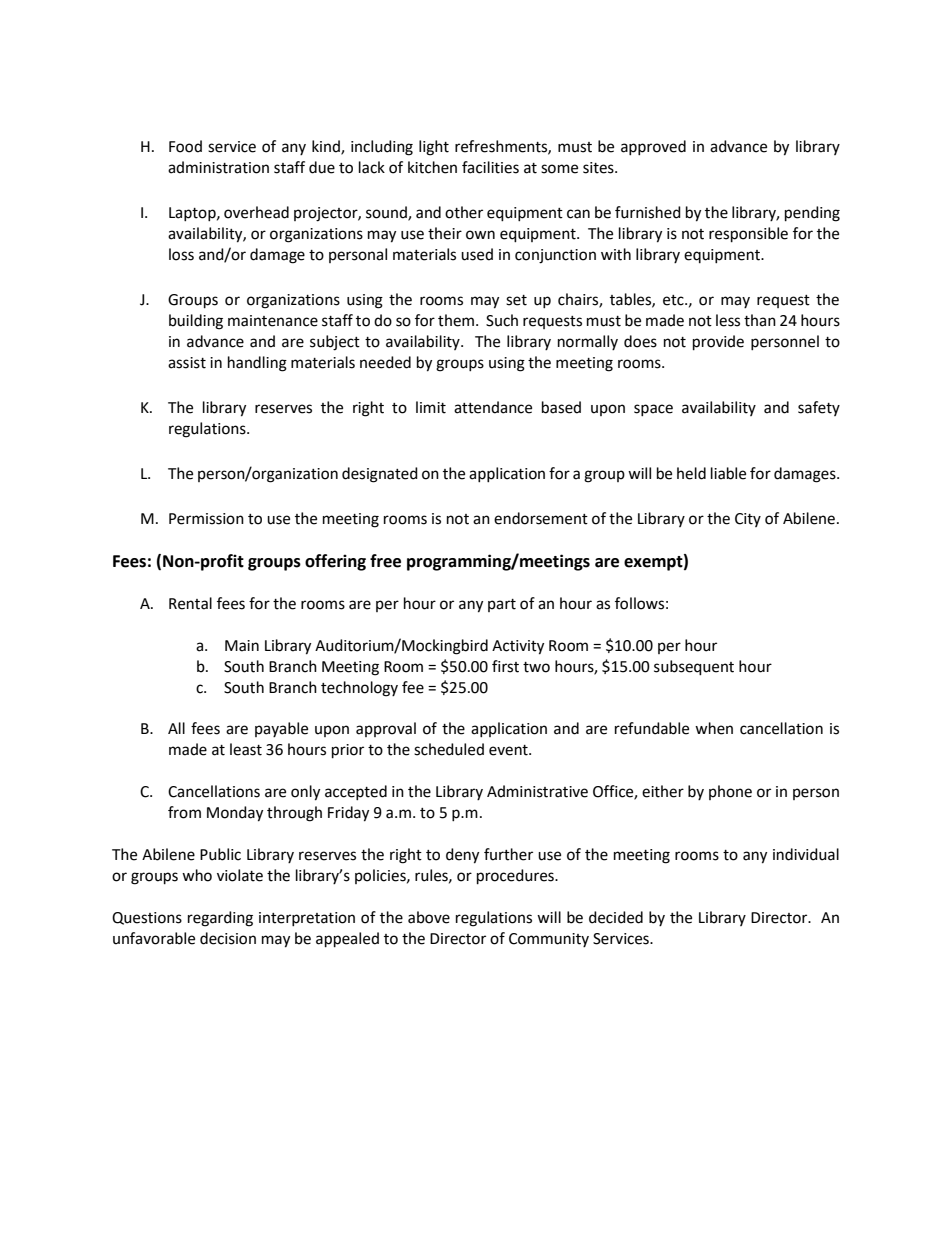 The width and height of the document is (952, 1233). What do you see at coordinates (190, 603) in the document?
I see `Rental` at bounding box center [190, 603].
